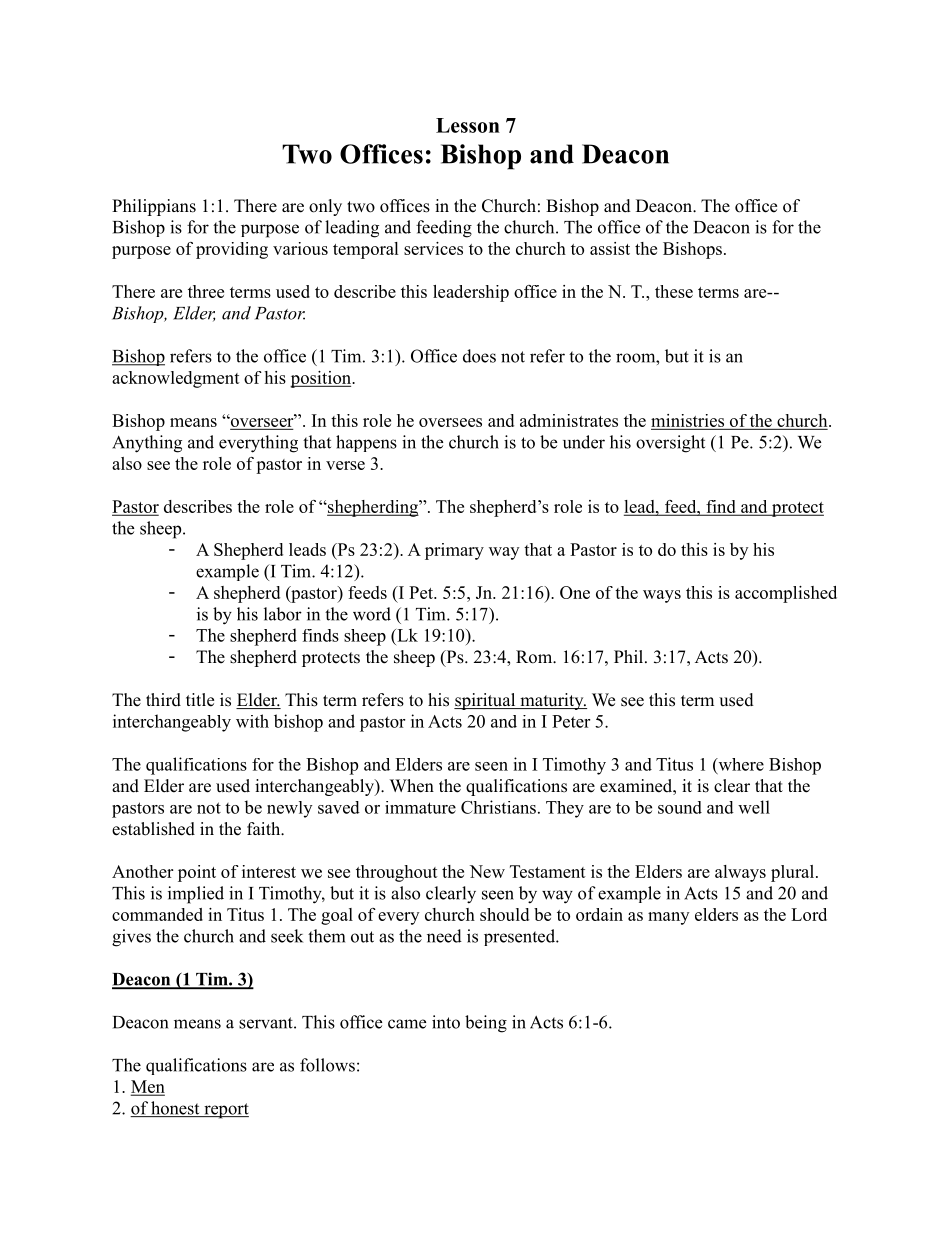 The image size is (952, 1233). I want to click on accomplished, so click(786, 594).
